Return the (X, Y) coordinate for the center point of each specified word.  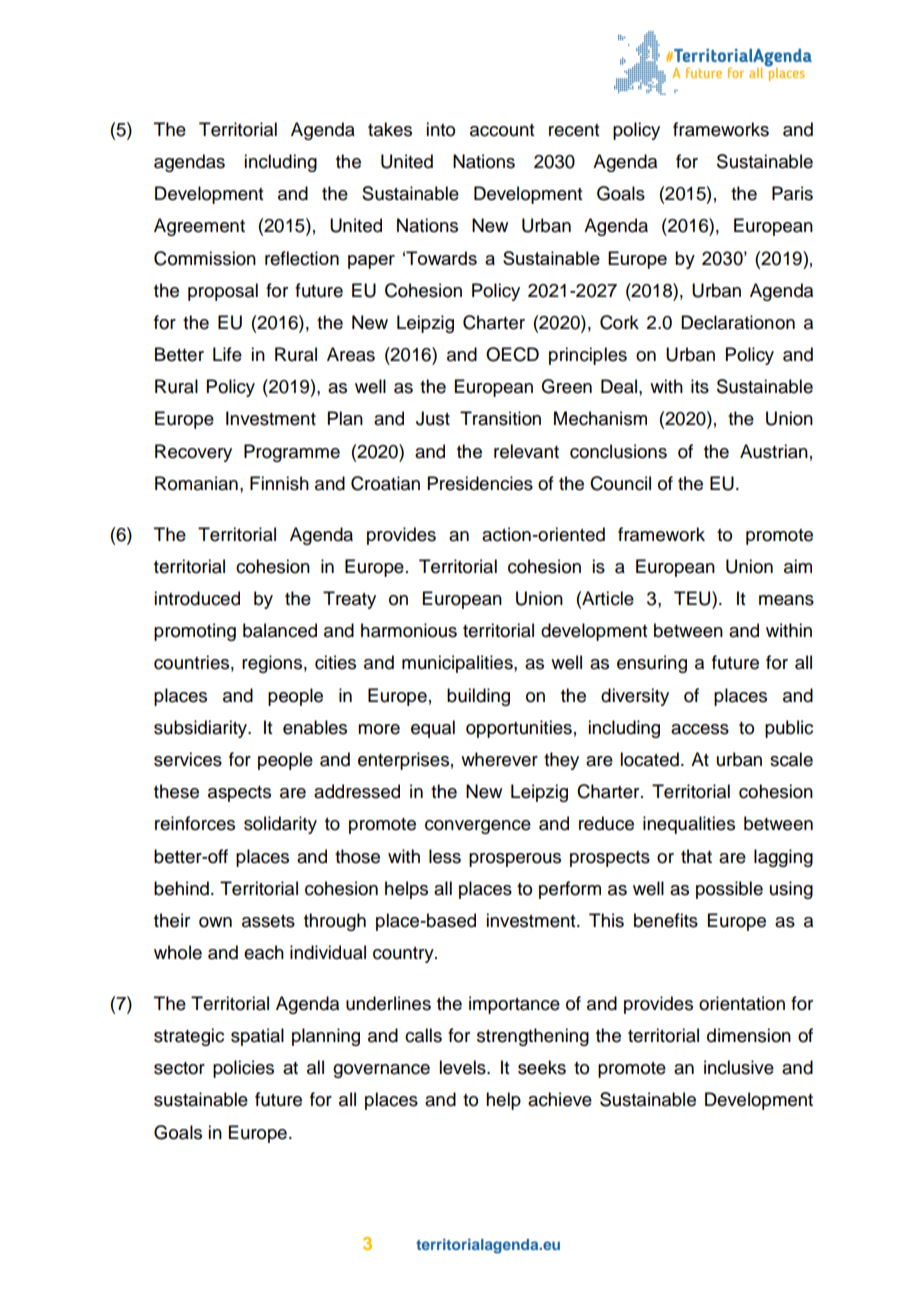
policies (243, 1069)
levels (463, 1067)
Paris (792, 193)
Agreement (199, 227)
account (502, 130)
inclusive (739, 1067)
